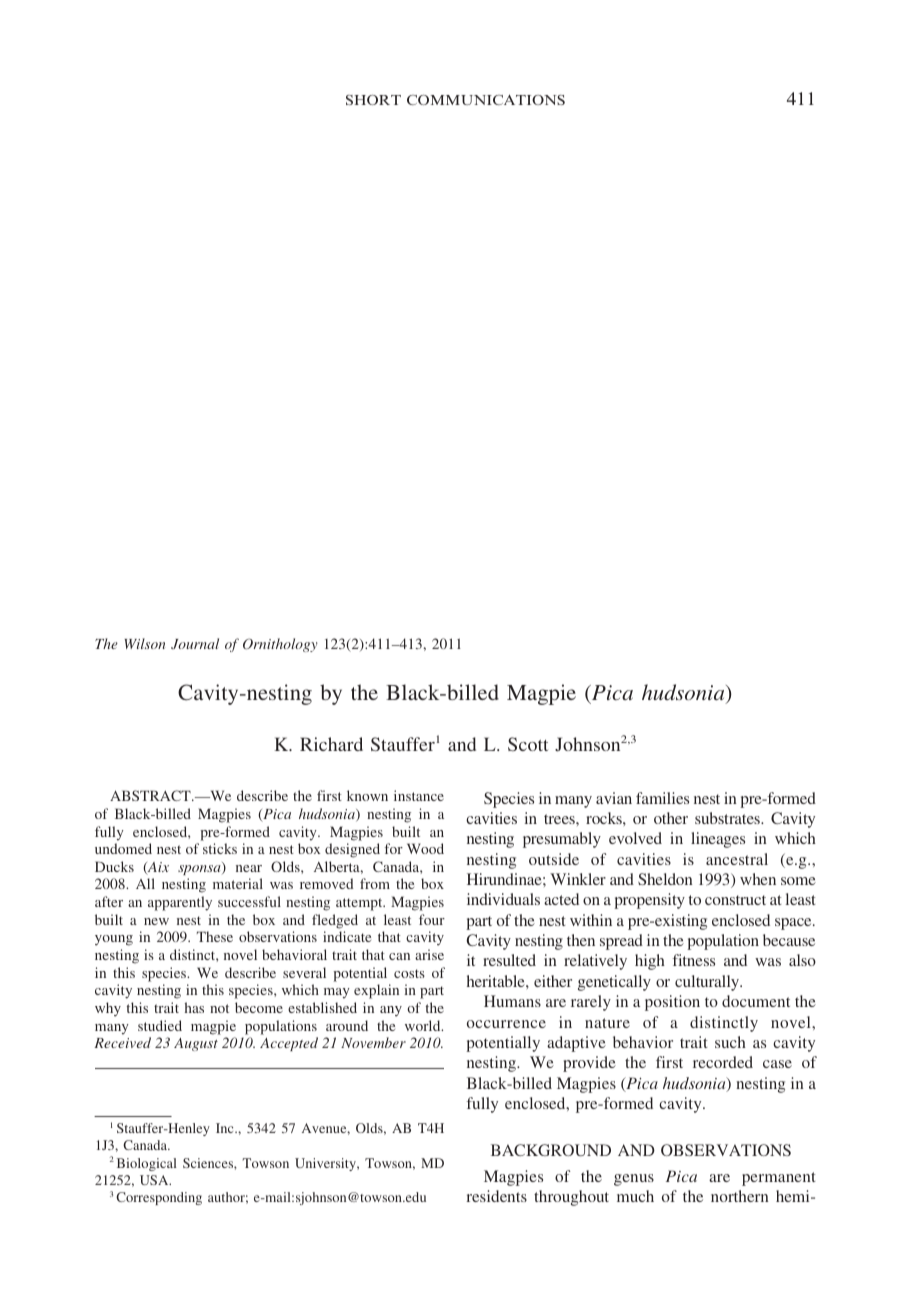  Describe the element at coordinates (486, 100) in the screenshot. I see `COMMUNICATIONS` at that location.
